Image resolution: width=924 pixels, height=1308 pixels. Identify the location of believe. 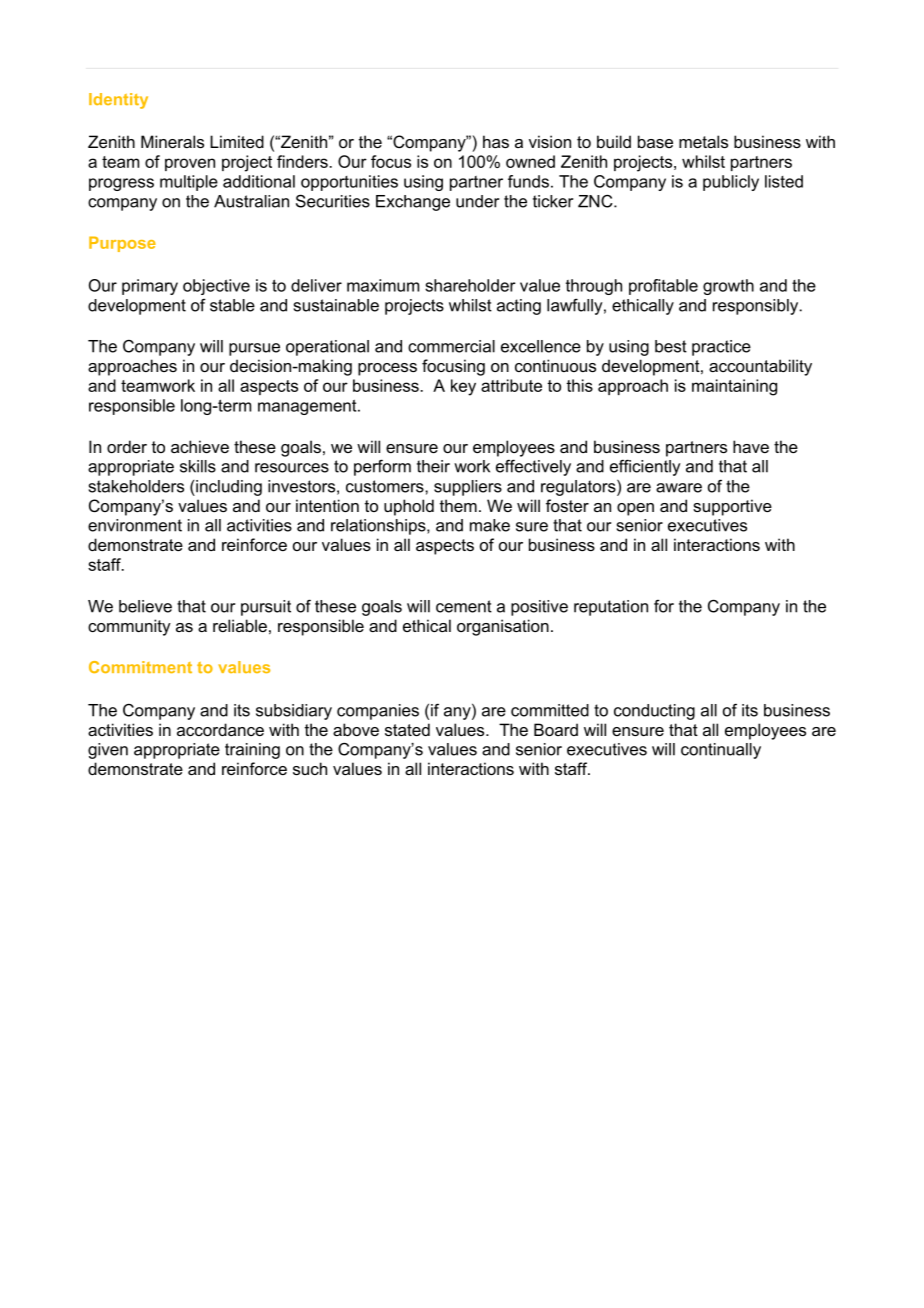
(145, 606).
